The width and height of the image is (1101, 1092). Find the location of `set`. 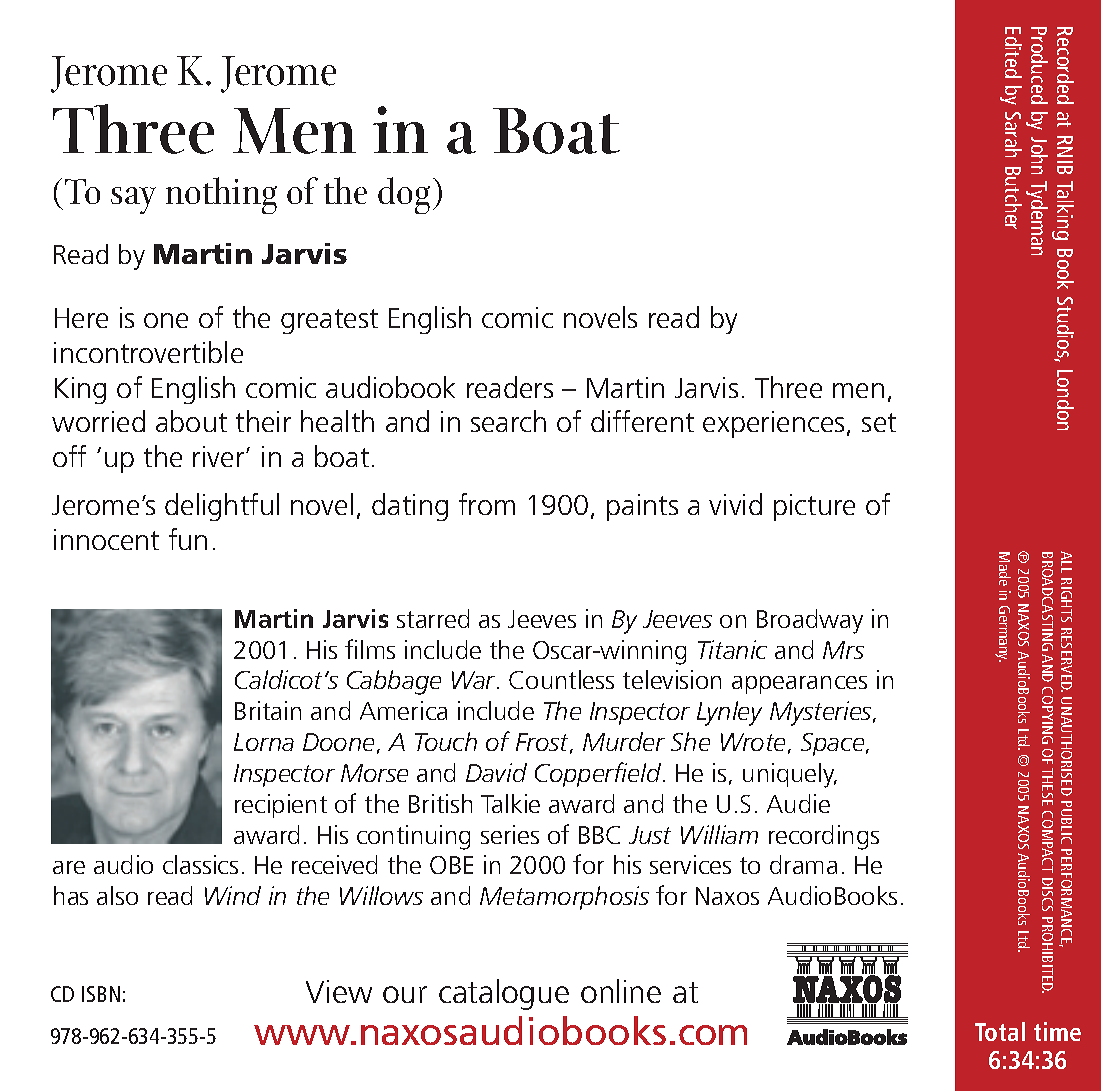

set is located at coordinates (879, 422).
